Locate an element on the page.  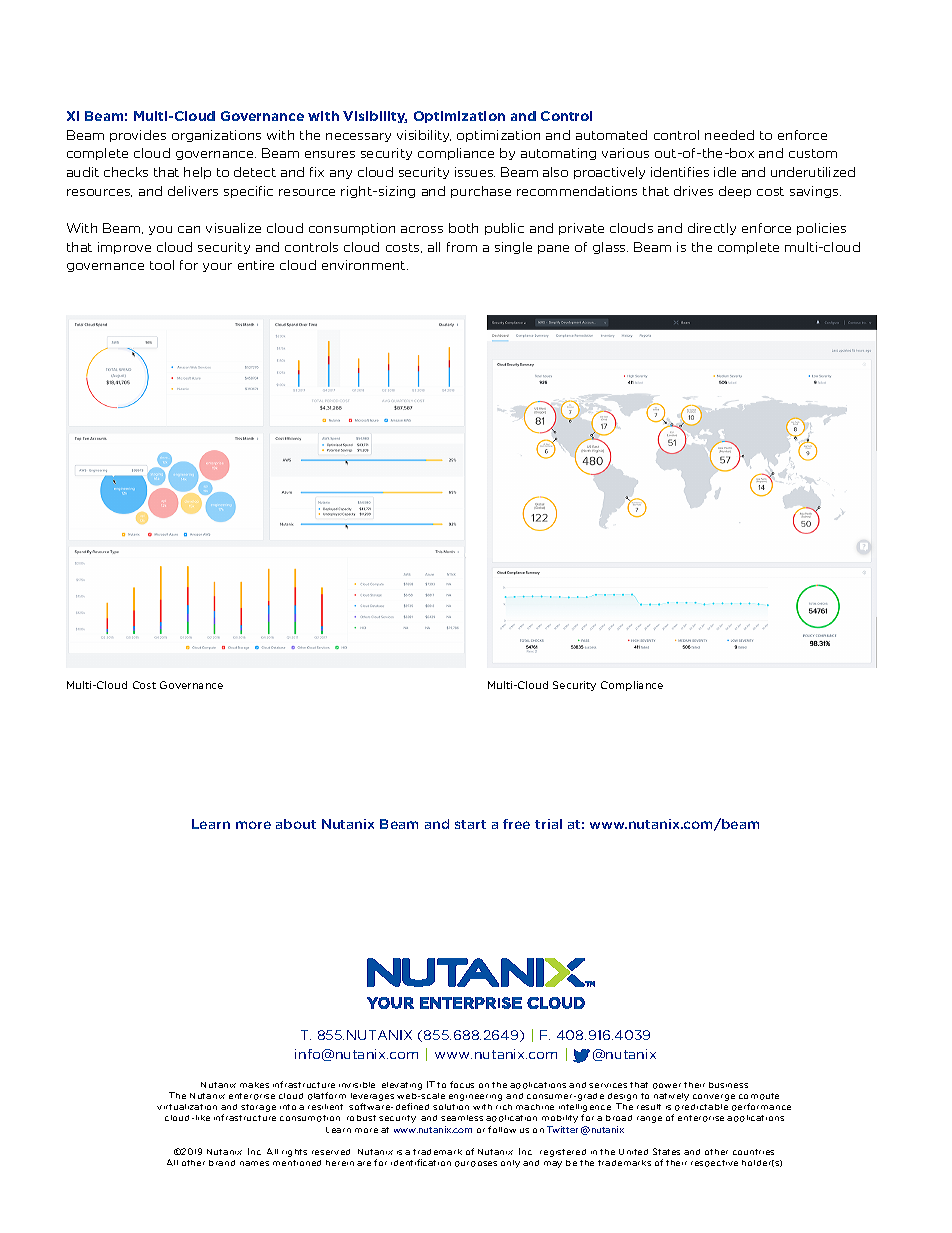
start is located at coordinates (470, 824).
